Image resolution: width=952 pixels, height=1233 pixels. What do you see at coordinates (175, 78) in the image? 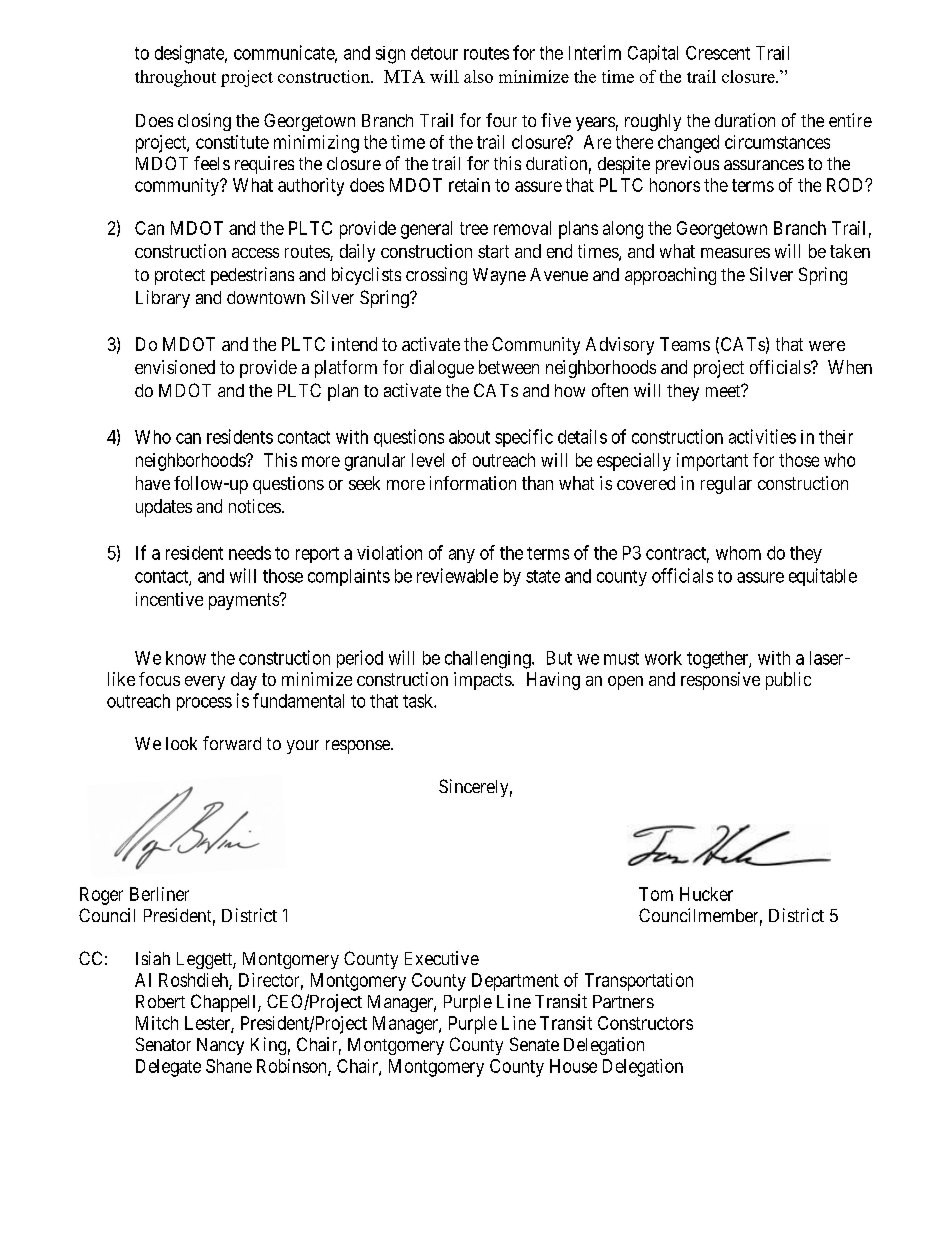
I see `throughout` at bounding box center [175, 78].
